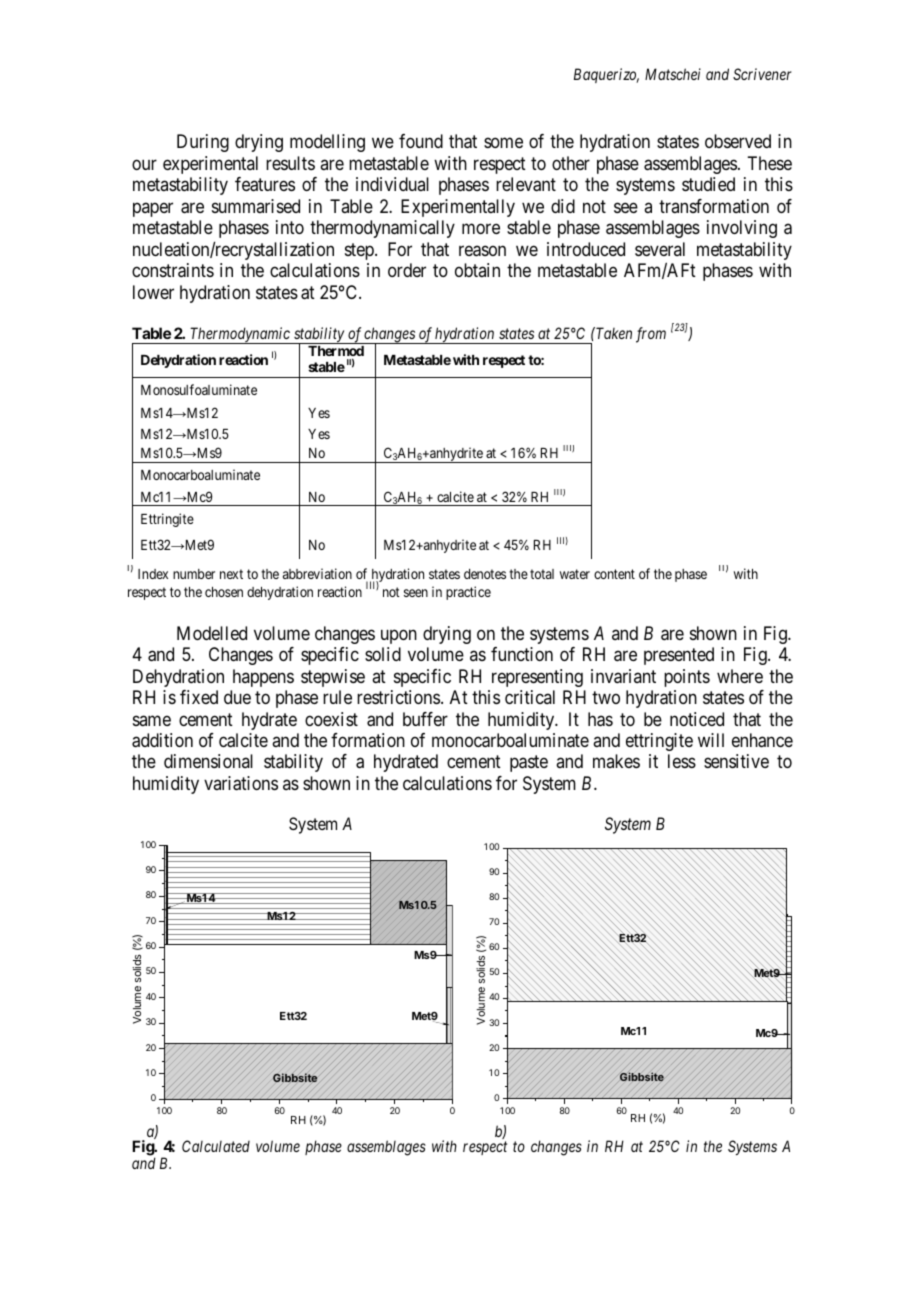  I want to click on makes, so click(616, 761).
